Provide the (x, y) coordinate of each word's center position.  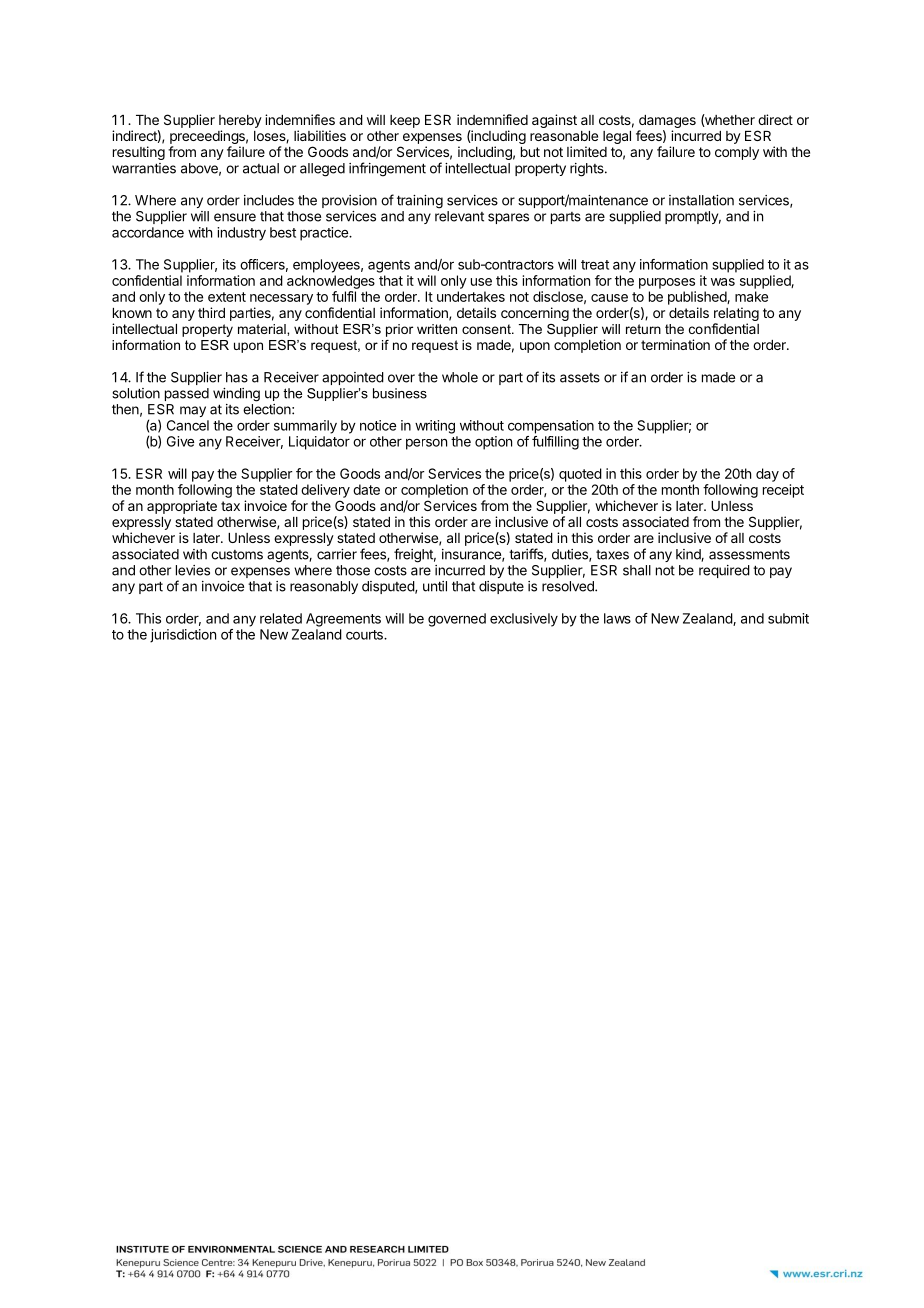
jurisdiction (183, 636)
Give (180, 441)
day (767, 475)
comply (737, 153)
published (698, 298)
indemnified (492, 119)
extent (227, 297)
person (426, 444)
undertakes (471, 296)
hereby (240, 121)
